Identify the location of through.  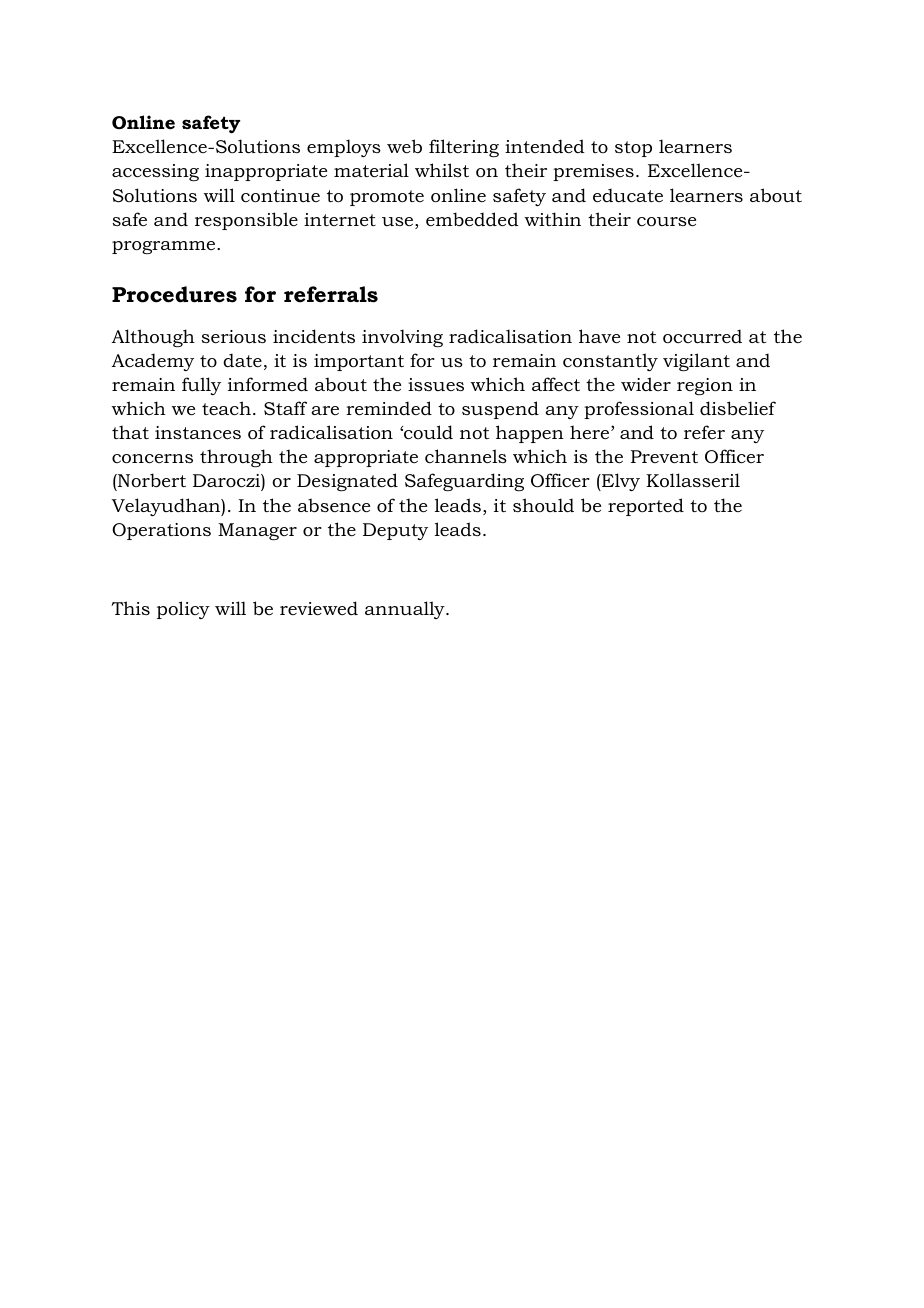
(236, 458).
